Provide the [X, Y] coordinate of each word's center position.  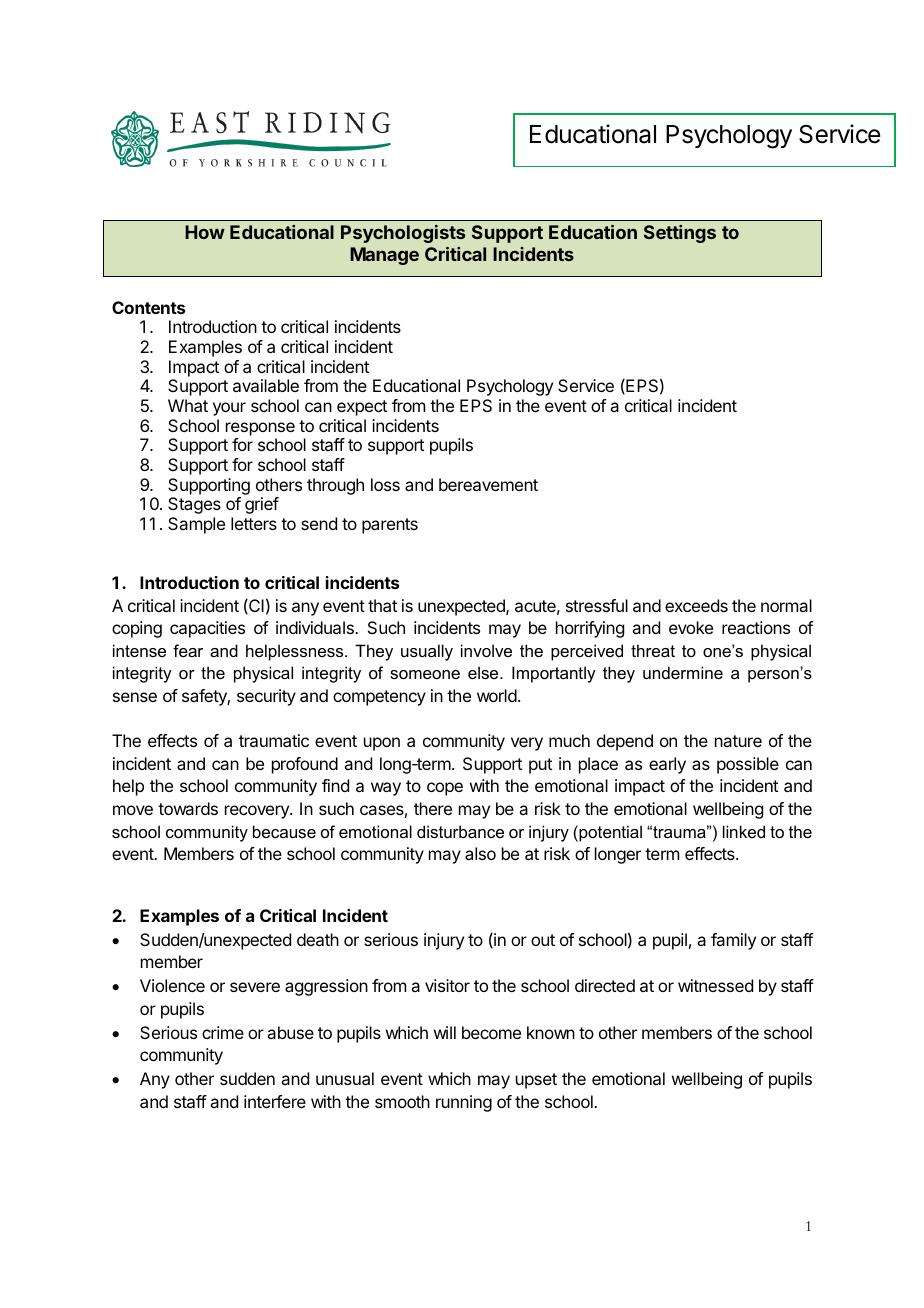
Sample [196, 525]
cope [445, 789]
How [205, 232]
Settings [680, 234]
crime [223, 1032]
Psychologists [403, 234]
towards [188, 808]
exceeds [696, 605]
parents [390, 526]
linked [744, 831]
